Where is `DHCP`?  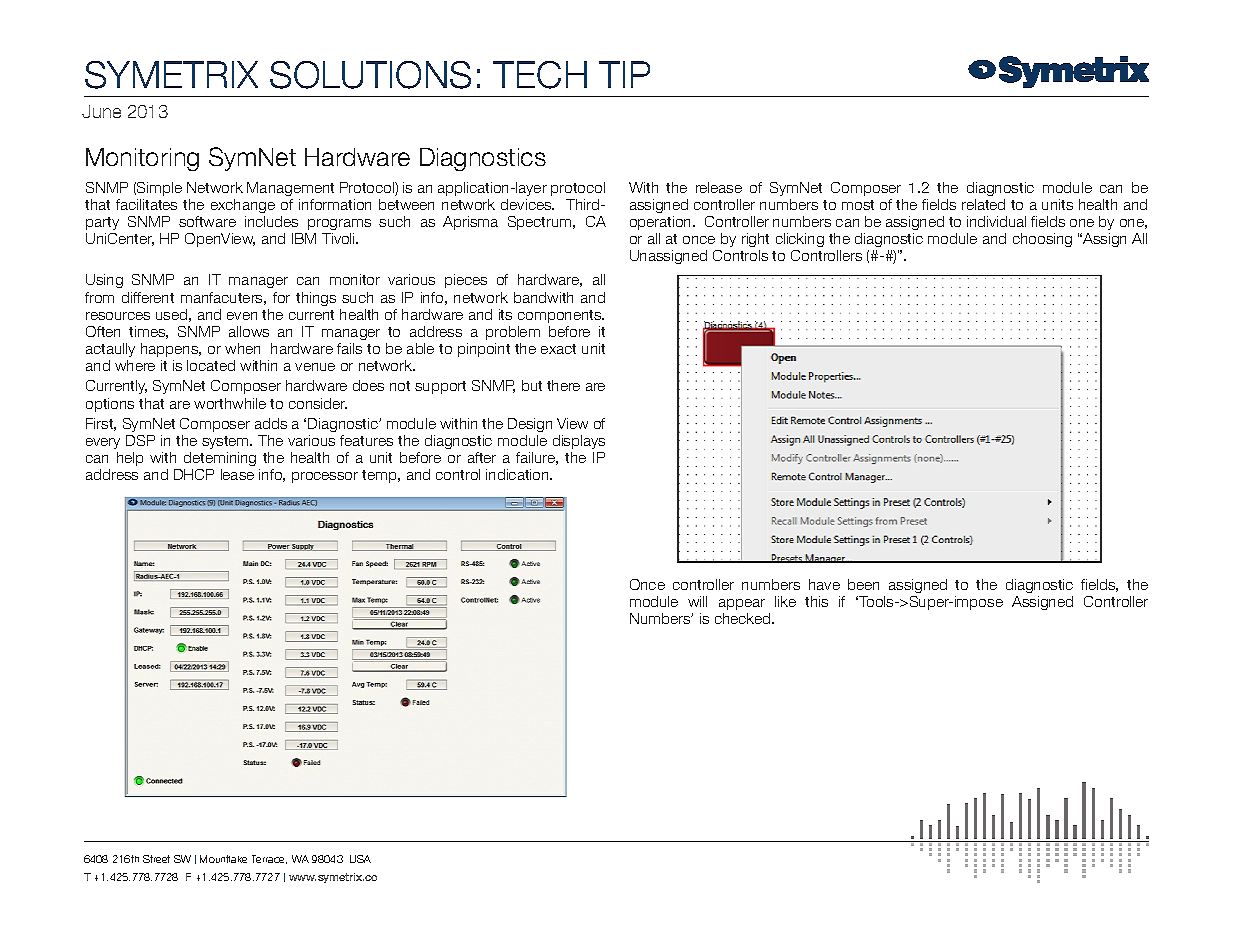
DHCP is located at coordinates (194, 474).
